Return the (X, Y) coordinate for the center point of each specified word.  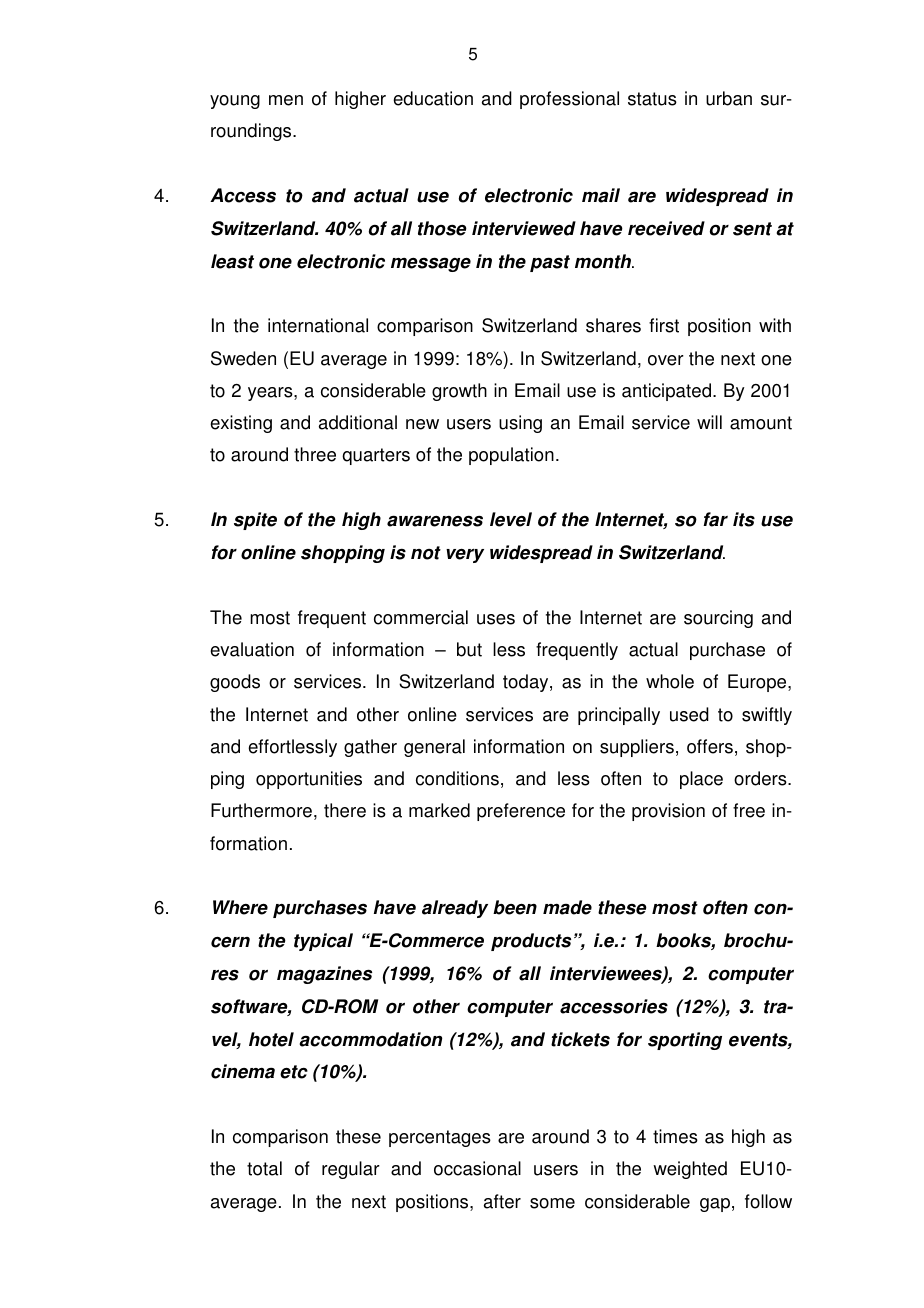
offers (710, 746)
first (664, 325)
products (531, 942)
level (511, 519)
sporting (685, 1041)
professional (569, 100)
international (318, 325)
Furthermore (261, 810)
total (264, 1168)
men (286, 100)
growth (459, 392)
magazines (324, 975)
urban (729, 98)
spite (255, 521)
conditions (457, 778)
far (715, 519)
